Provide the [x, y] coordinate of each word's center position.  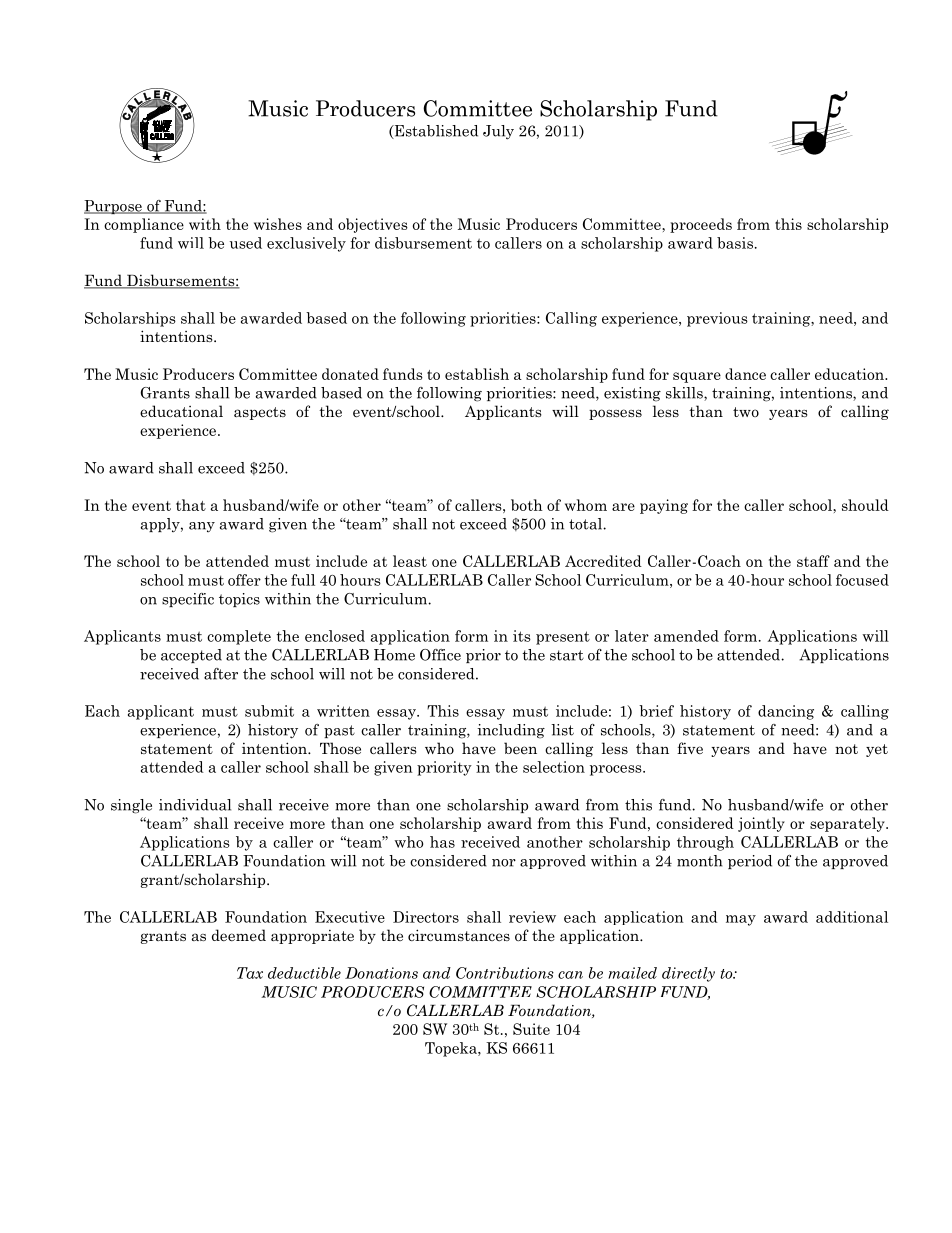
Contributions [505, 973]
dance [745, 374]
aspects [260, 413]
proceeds [701, 225]
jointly [761, 824]
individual [195, 805]
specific [188, 600]
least [410, 561]
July [498, 132]
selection [554, 767]
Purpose [114, 207]
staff [813, 561]
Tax [250, 973]
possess [615, 414]
